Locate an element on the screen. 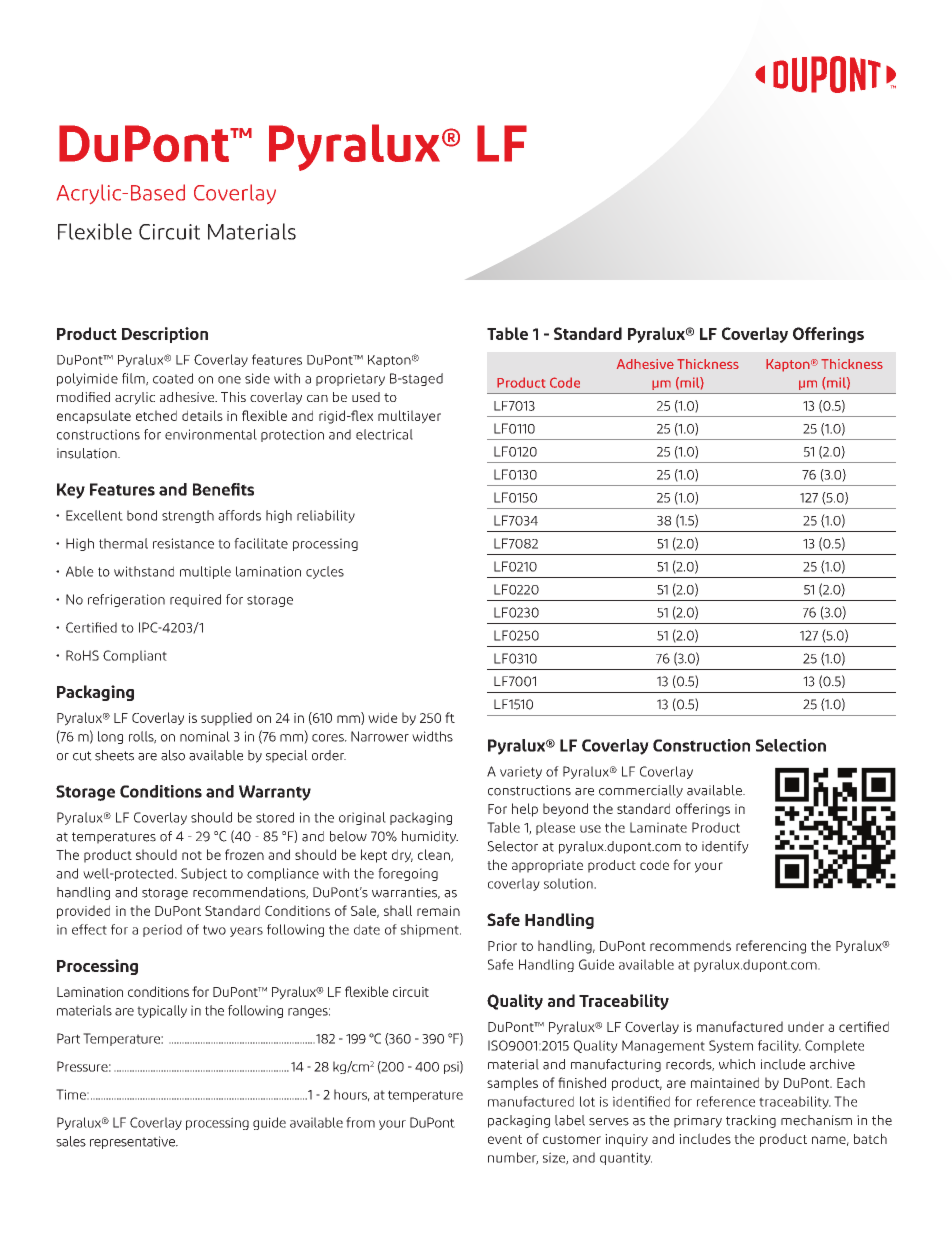  required is located at coordinates (195, 600).
